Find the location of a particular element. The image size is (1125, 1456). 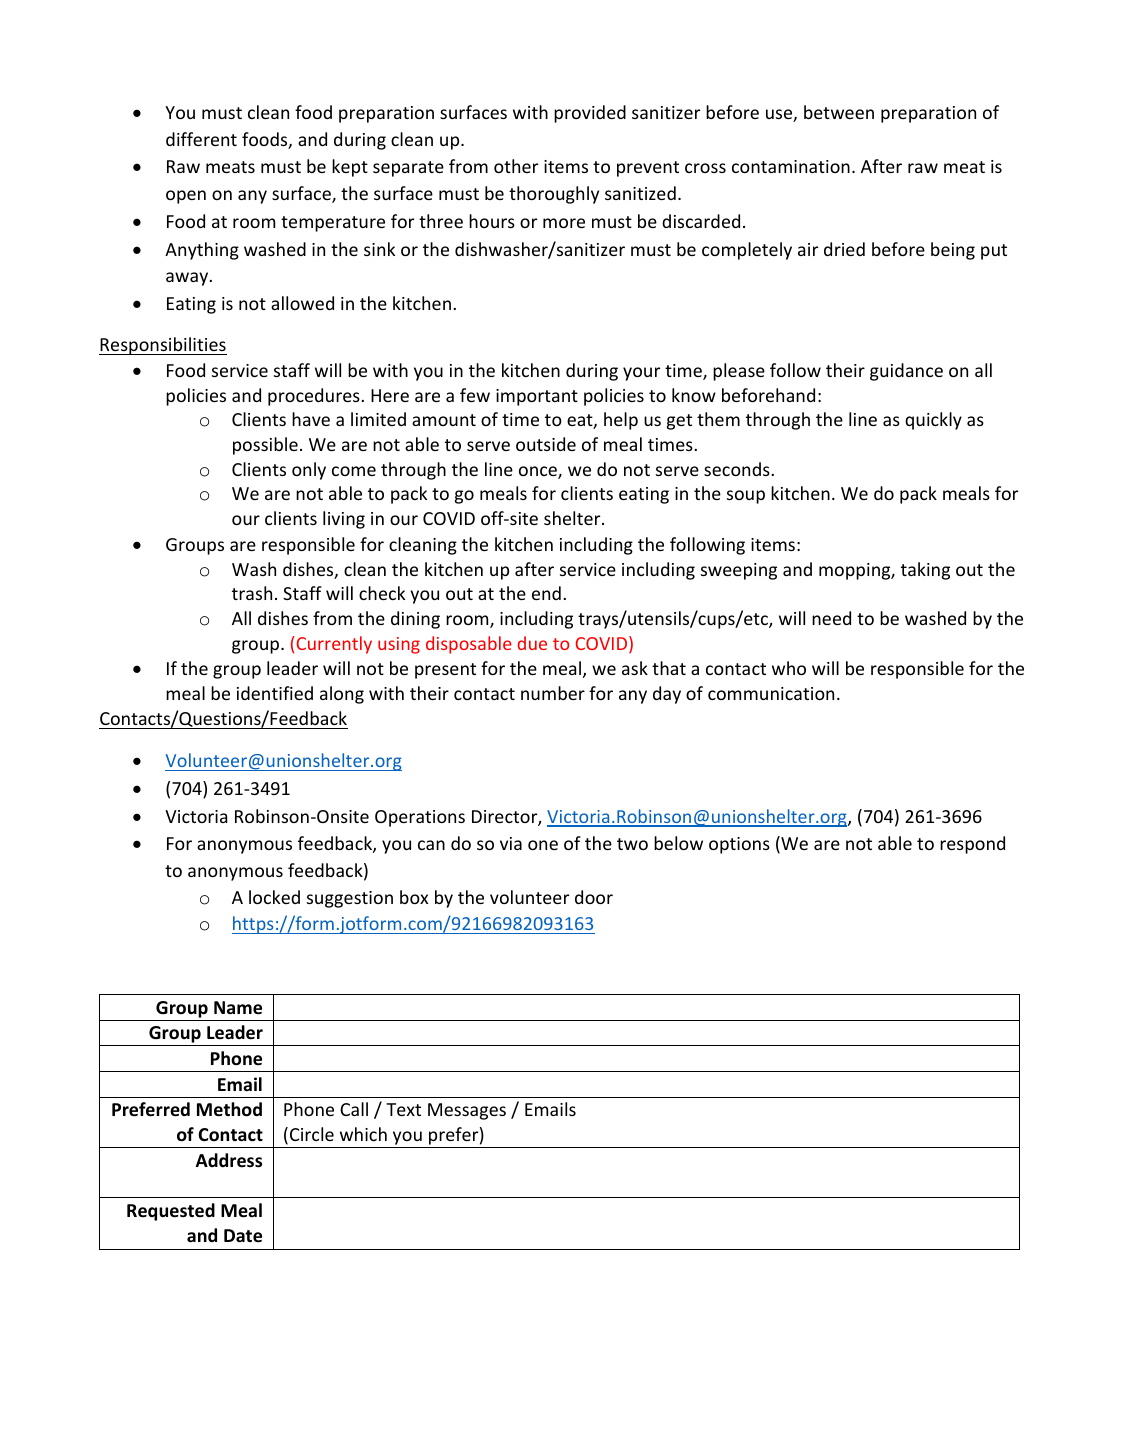

Date is located at coordinates (243, 1236).
